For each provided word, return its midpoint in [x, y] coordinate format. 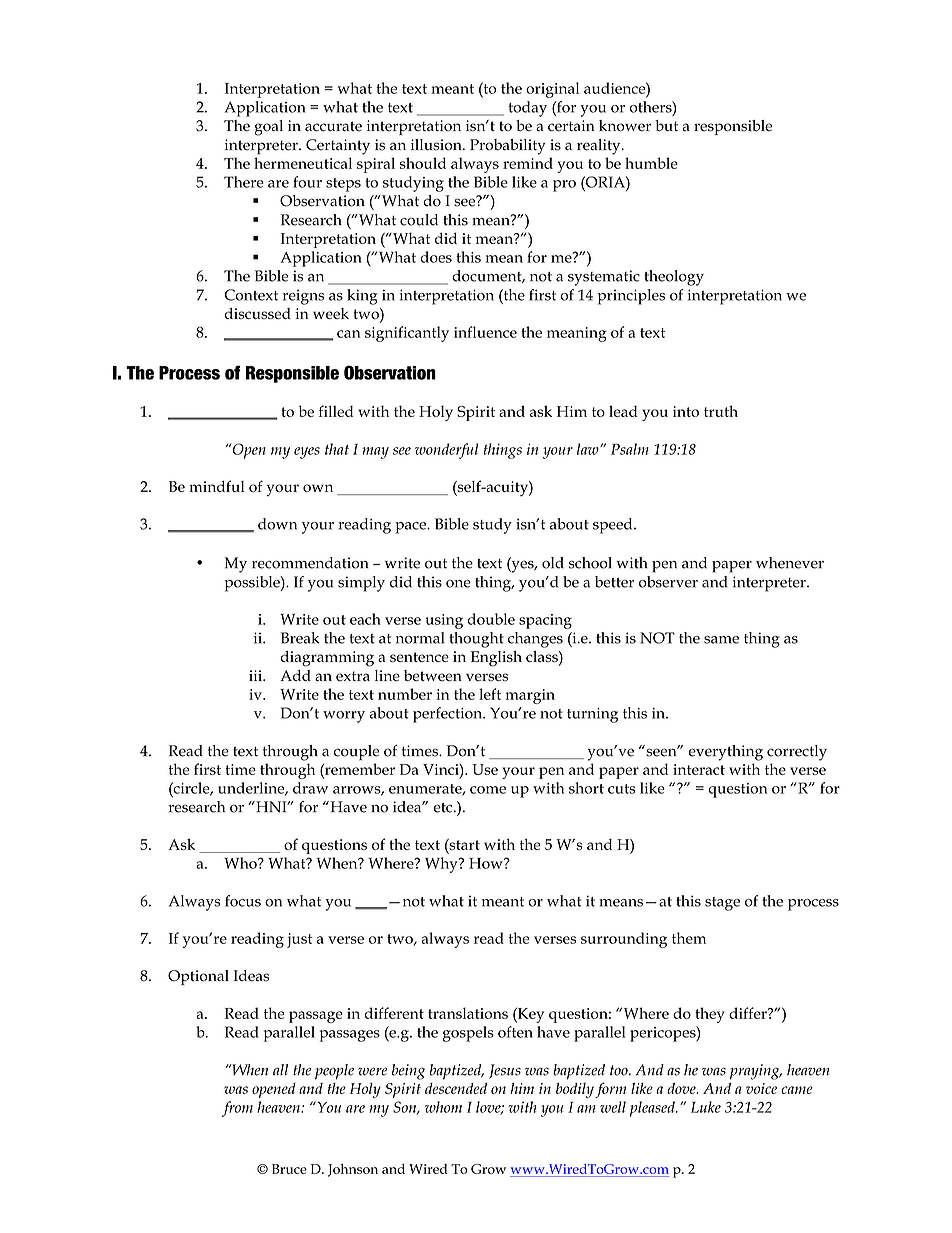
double [491, 619]
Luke [706, 1107]
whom [443, 1107]
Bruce [289, 1169]
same [721, 640]
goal [268, 128]
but [666, 126]
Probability [508, 147]
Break [300, 638]
